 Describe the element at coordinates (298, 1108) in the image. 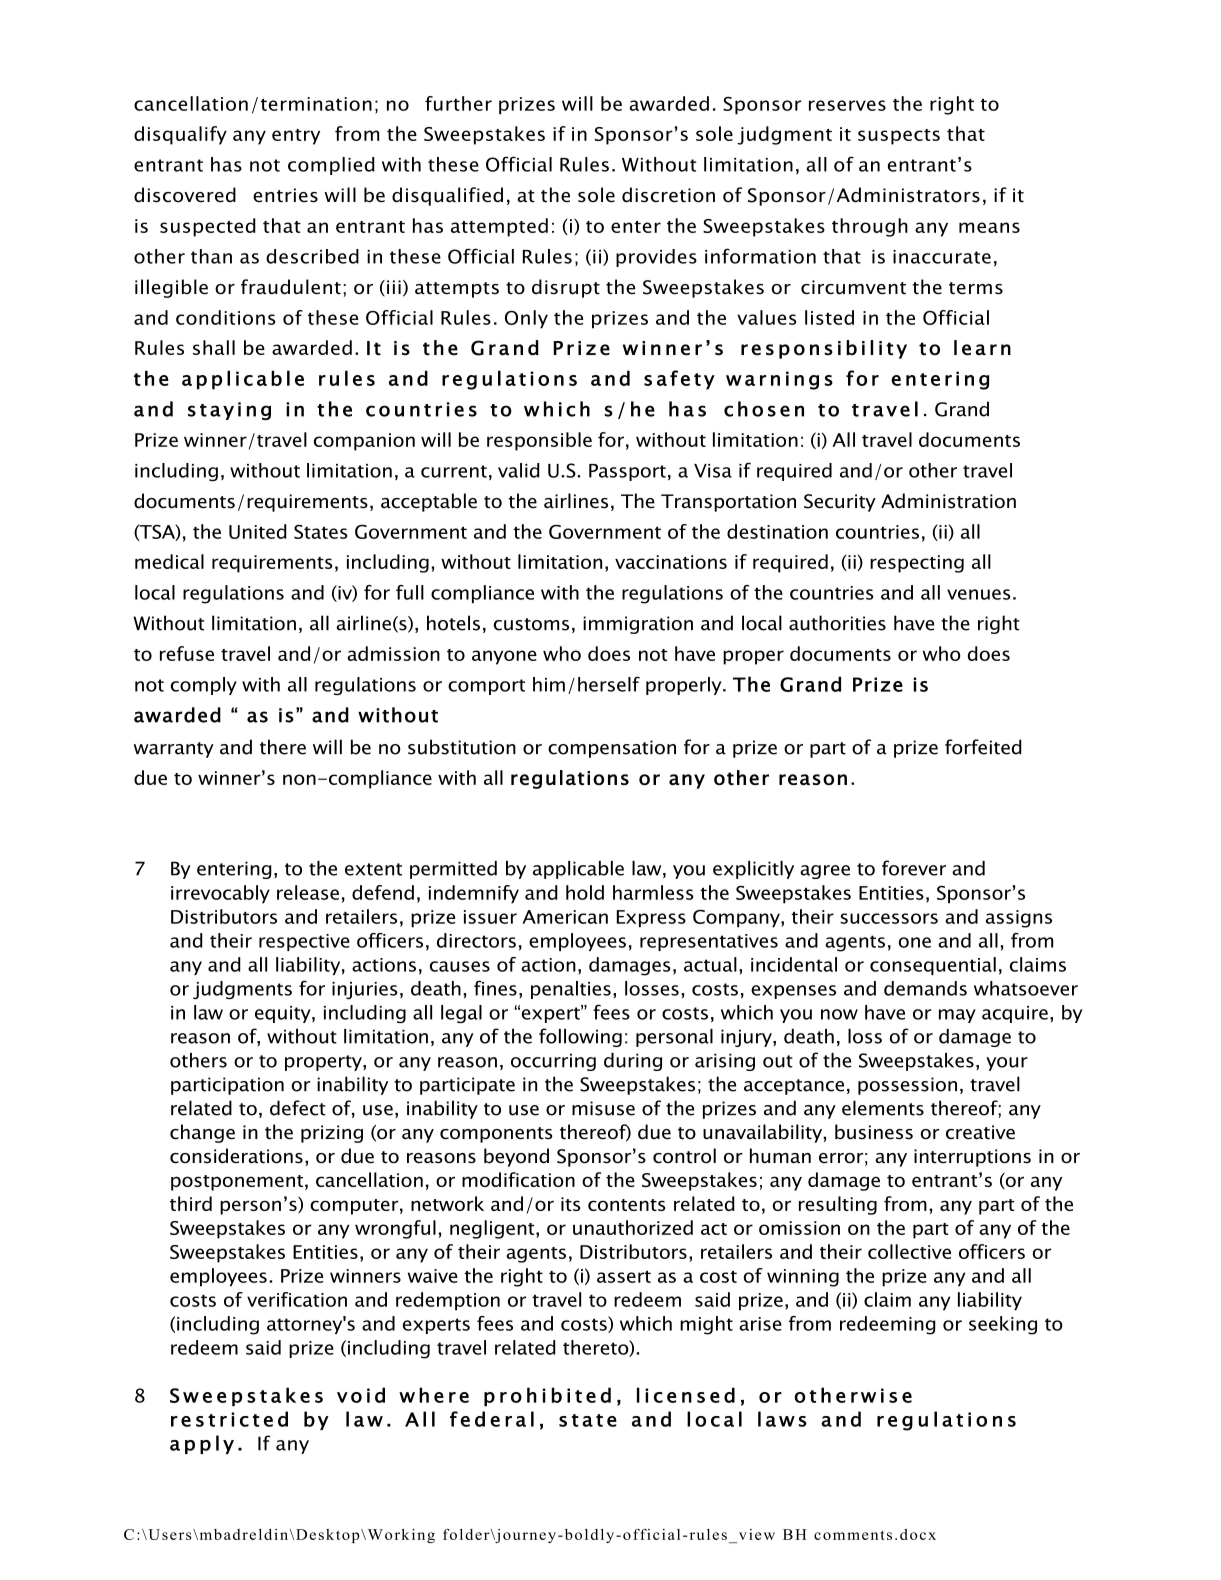

I see `defect` at that location.
